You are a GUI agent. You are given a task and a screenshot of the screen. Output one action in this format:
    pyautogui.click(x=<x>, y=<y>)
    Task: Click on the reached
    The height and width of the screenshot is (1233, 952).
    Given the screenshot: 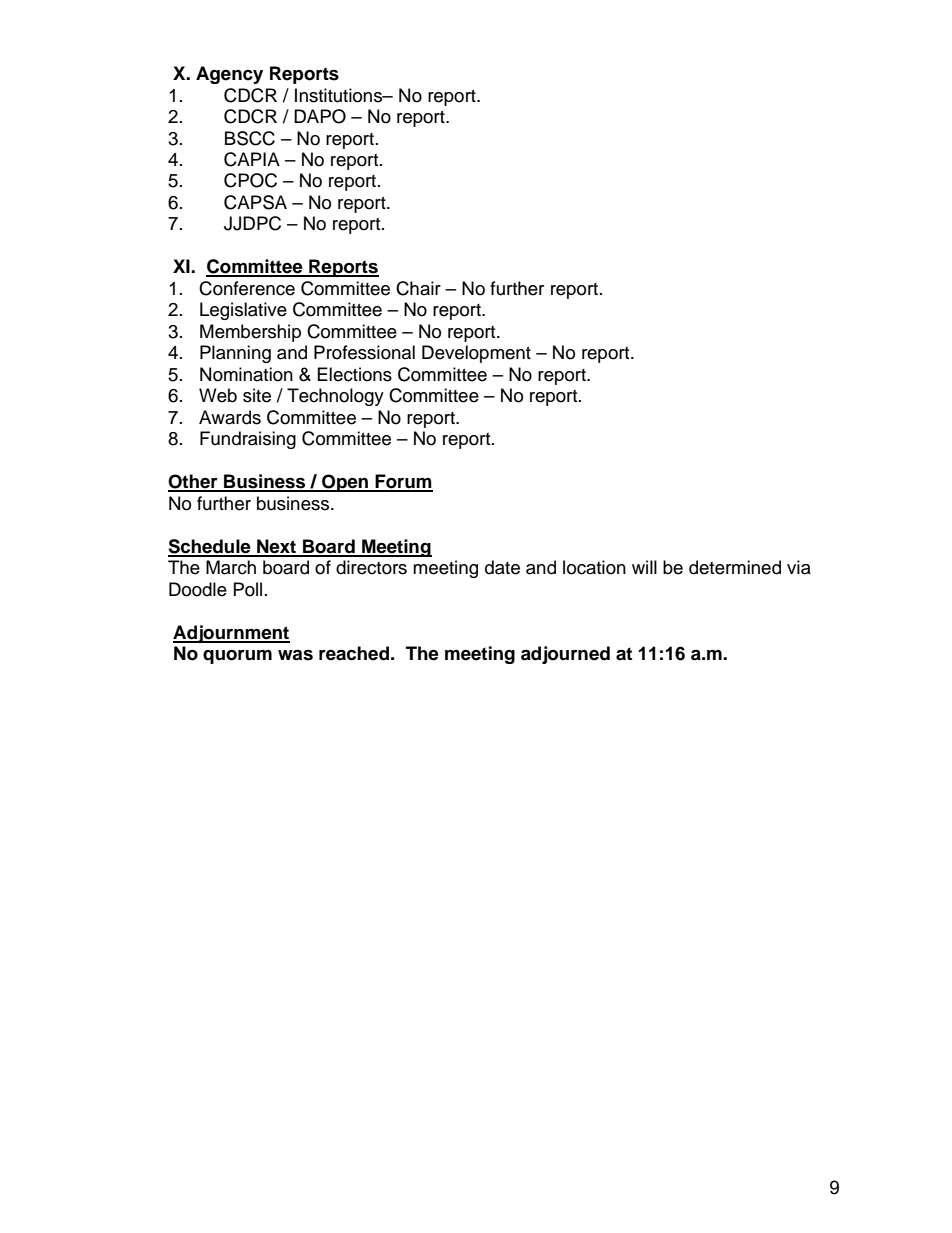 What is the action you would take?
    pyautogui.click(x=354, y=653)
